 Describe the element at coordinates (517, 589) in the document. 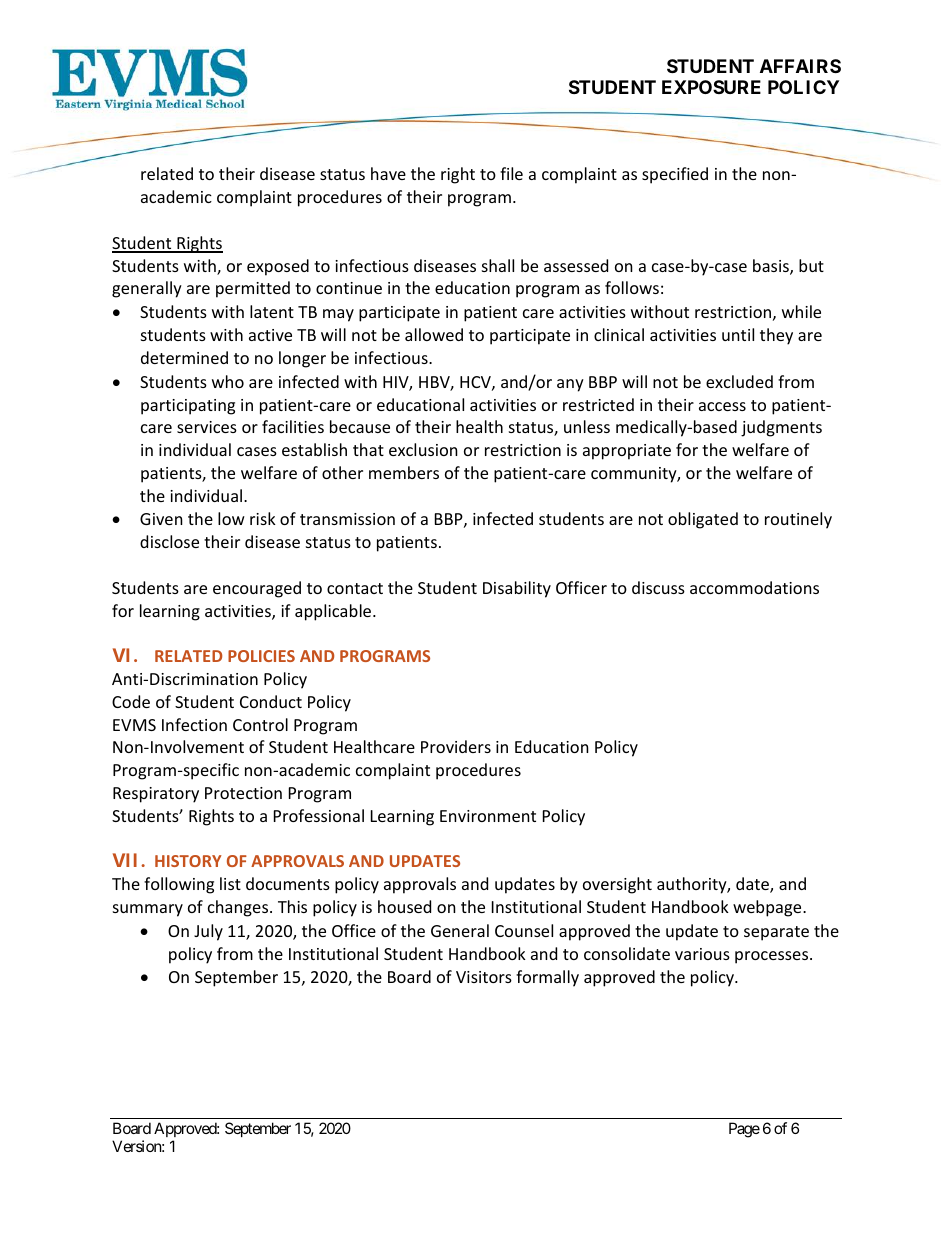

I see `Disability` at that location.
